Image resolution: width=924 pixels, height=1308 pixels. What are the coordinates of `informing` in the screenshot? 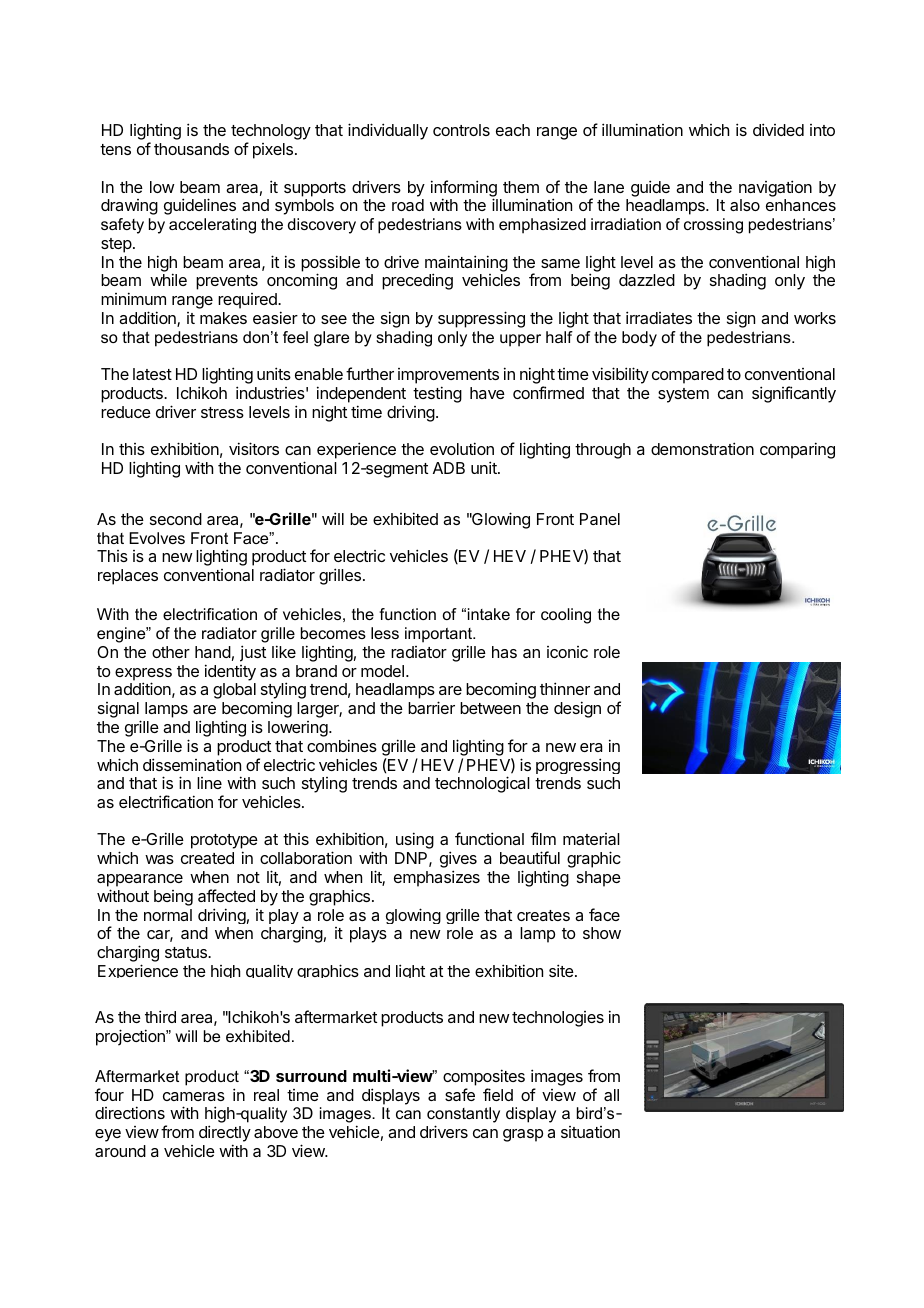 It's located at (464, 189).
